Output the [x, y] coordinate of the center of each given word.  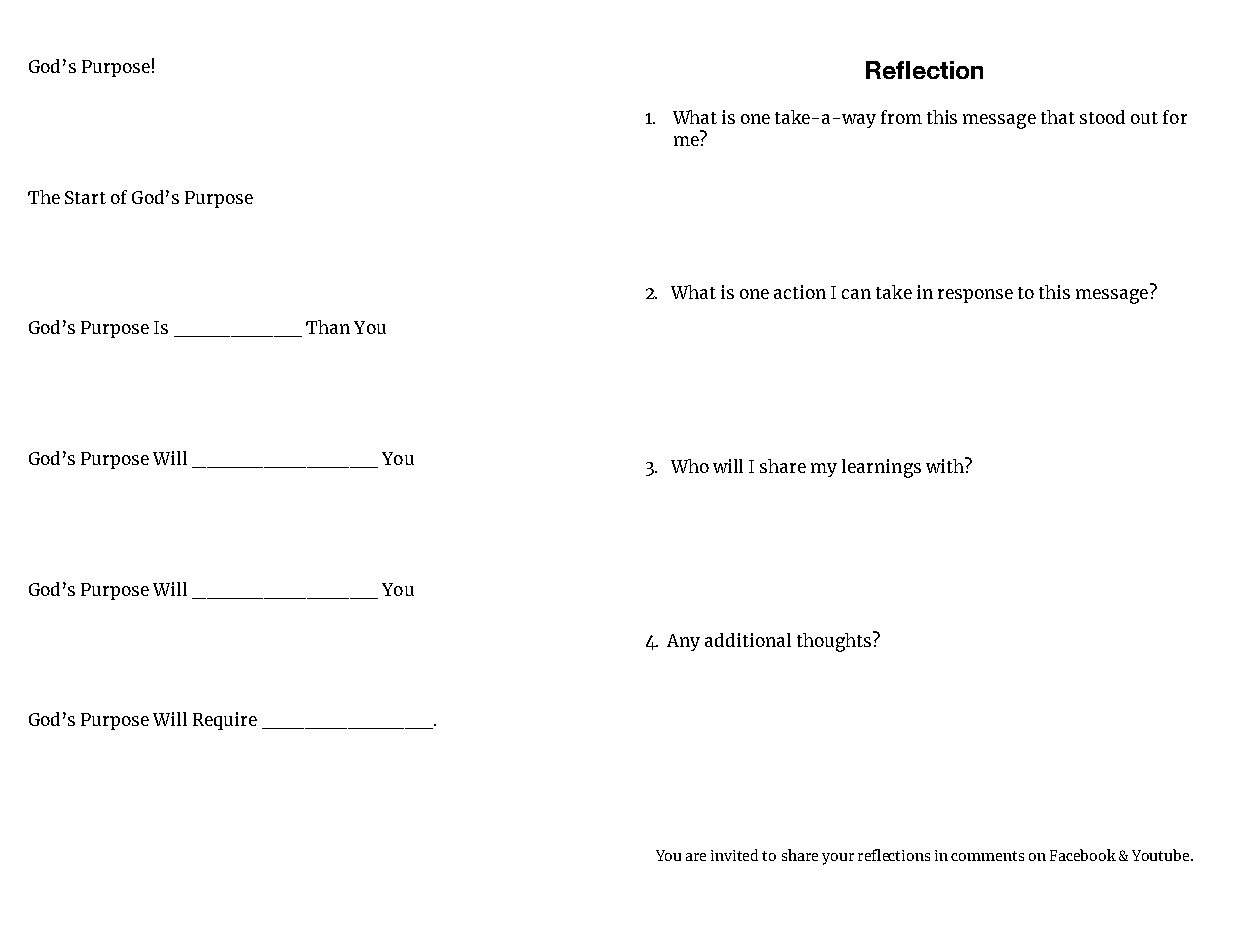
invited [734, 855]
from [901, 117]
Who [690, 466]
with [946, 465]
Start [85, 197]
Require [225, 721]
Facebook [1083, 855]
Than [328, 327]
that [1058, 117]
